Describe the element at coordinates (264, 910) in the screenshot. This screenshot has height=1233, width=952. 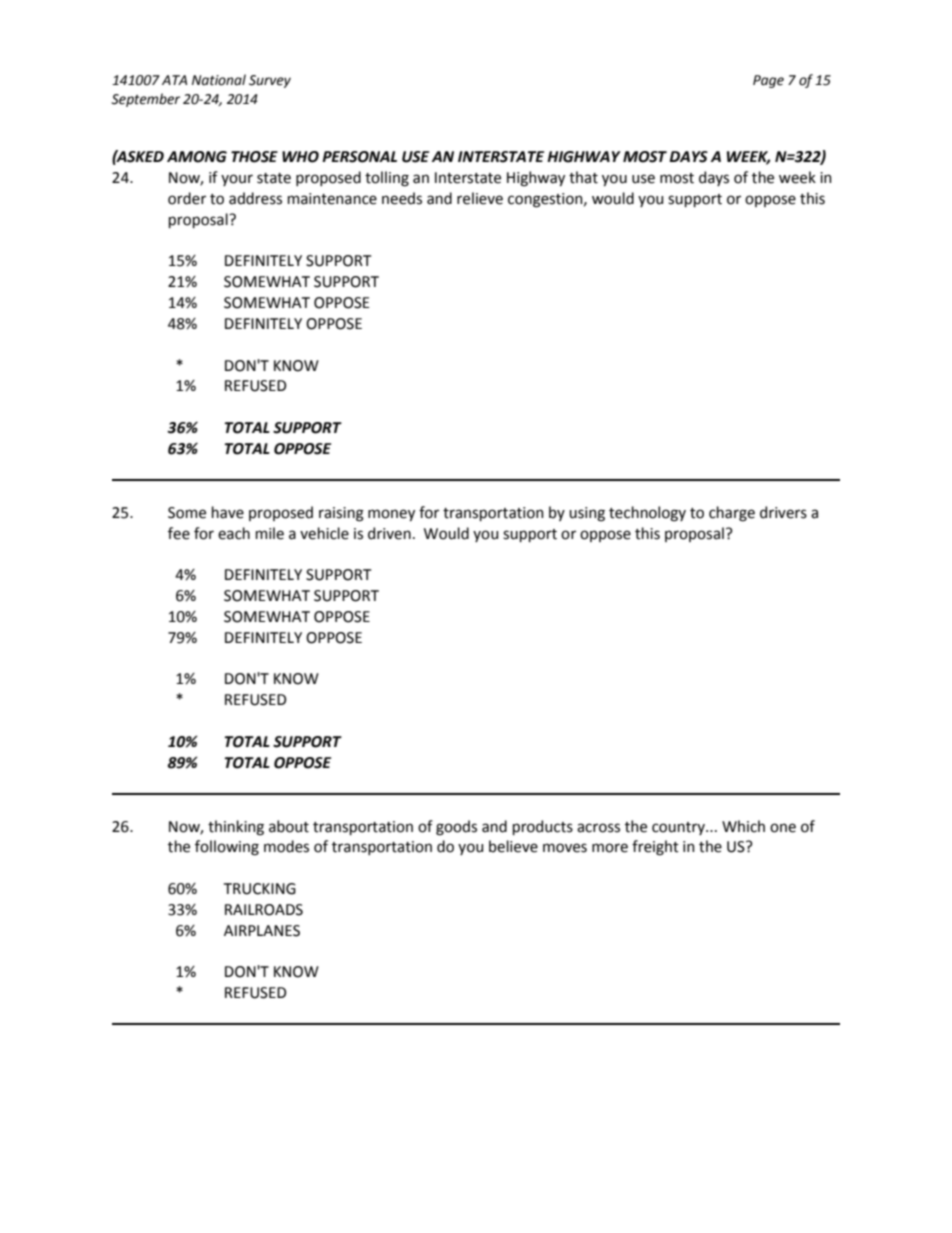
I see `RAILROADS` at that location.
